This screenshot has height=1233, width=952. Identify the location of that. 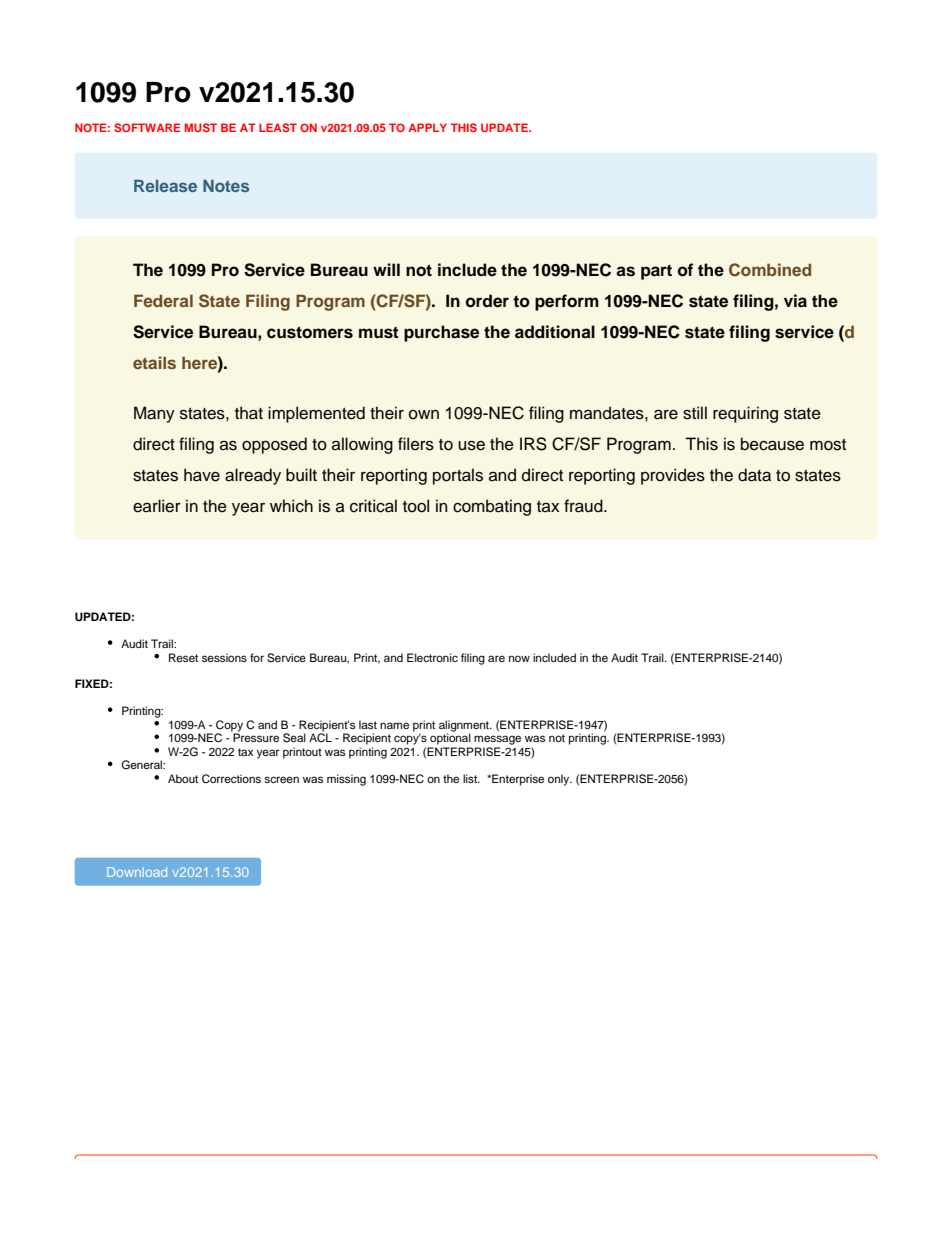
(249, 413).
